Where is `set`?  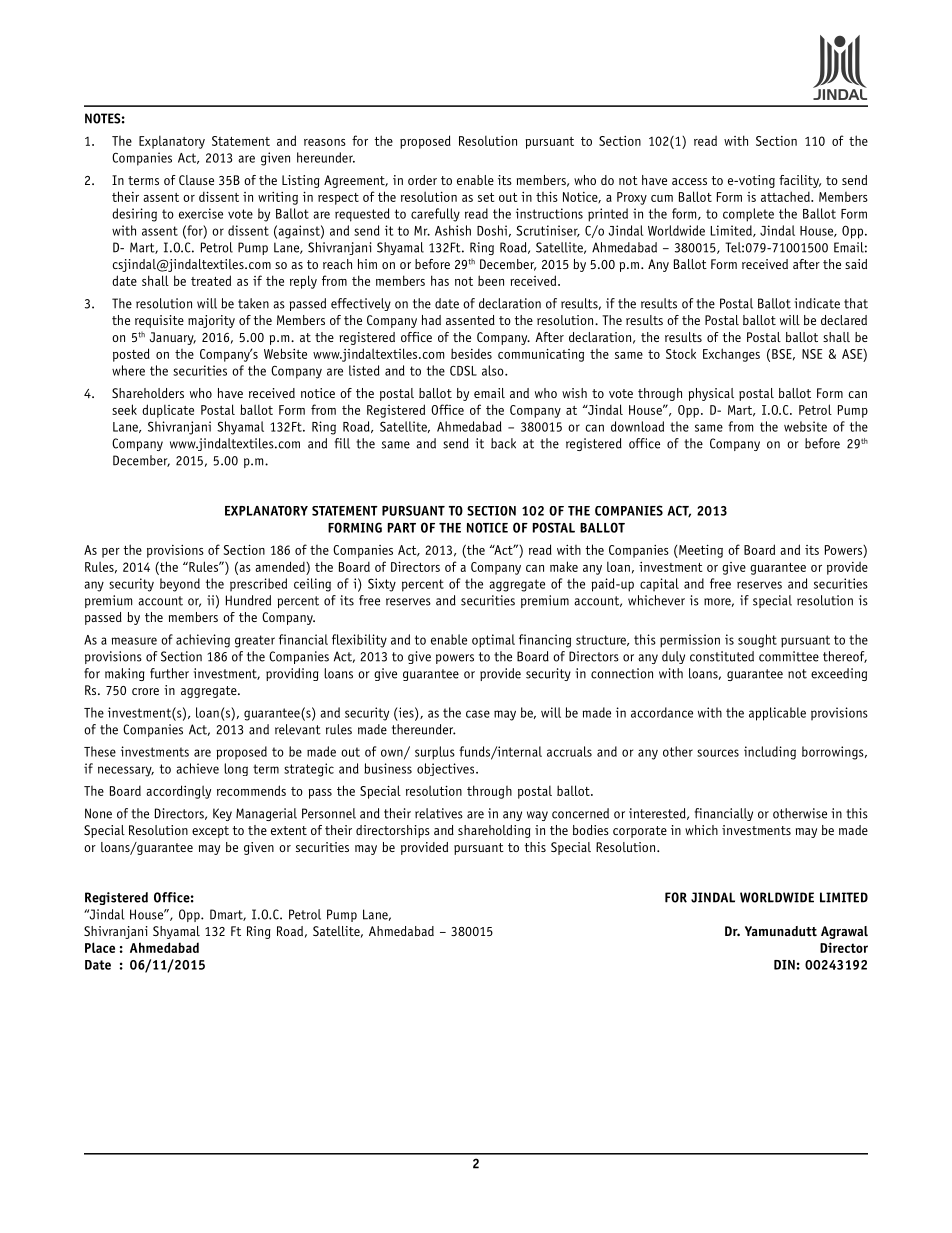 set is located at coordinates (486, 197).
